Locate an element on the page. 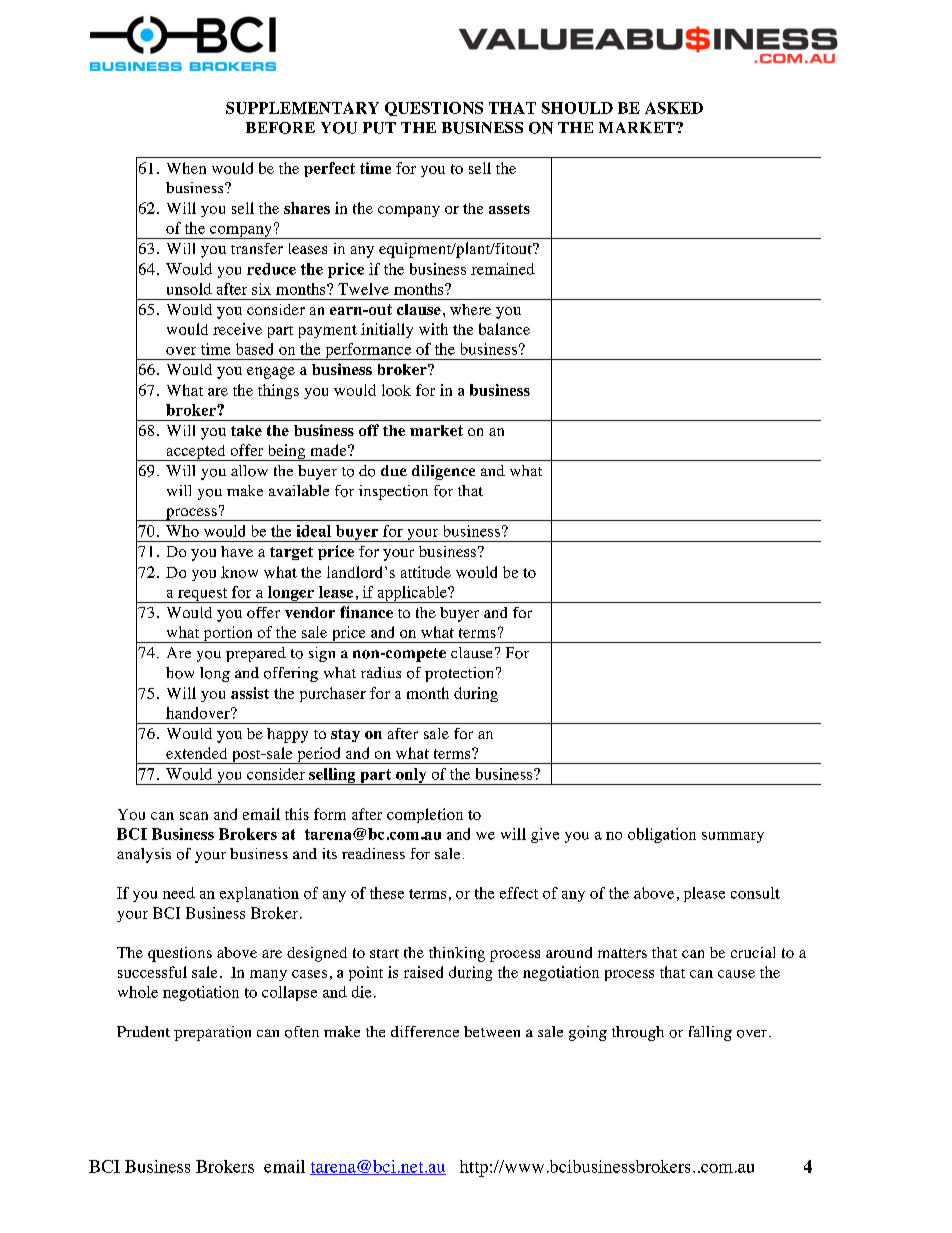 Image resolution: width=952 pixels, height=1233 pixels. assist is located at coordinates (250, 693).
